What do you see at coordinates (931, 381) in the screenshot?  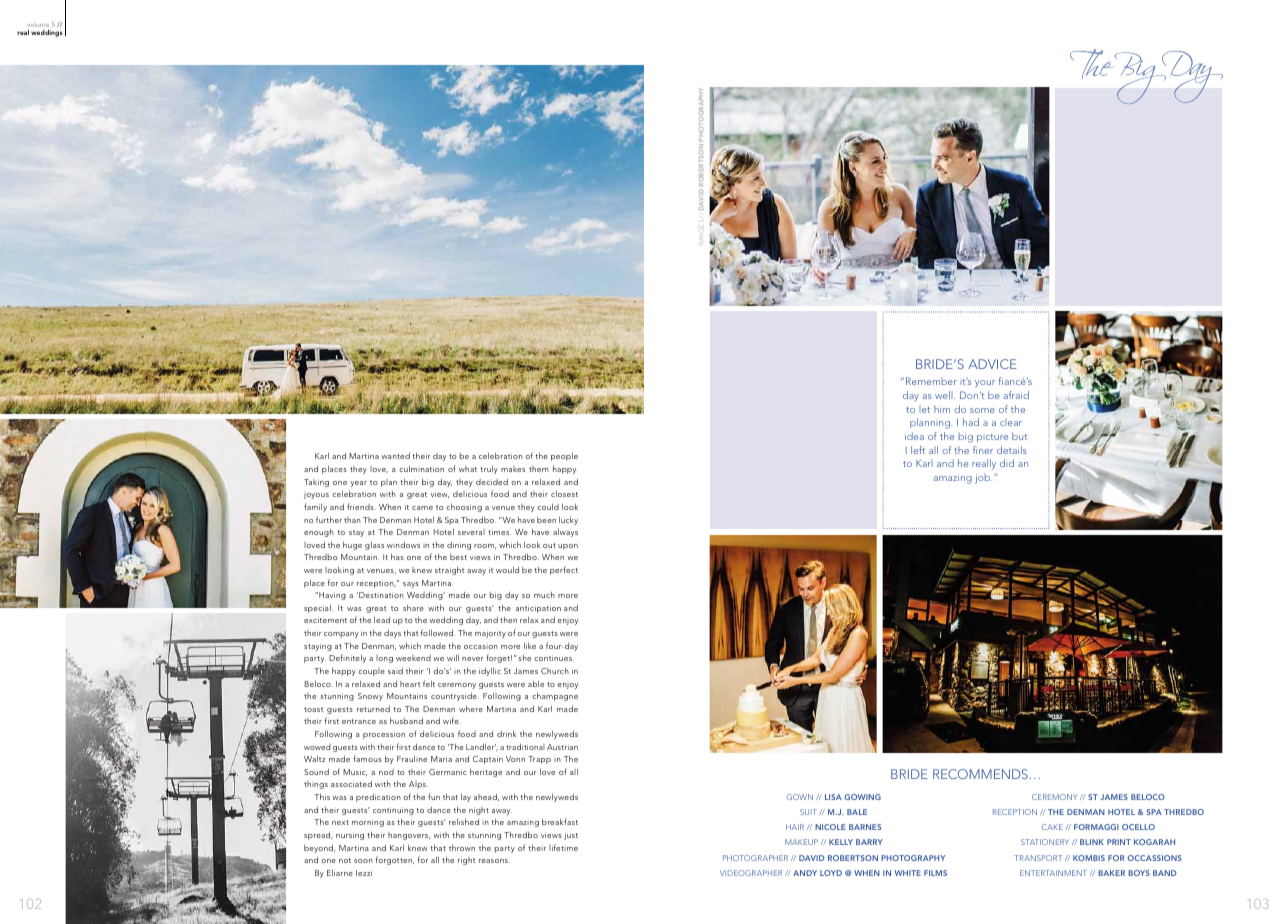 I see `Remember` at bounding box center [931, 381].
